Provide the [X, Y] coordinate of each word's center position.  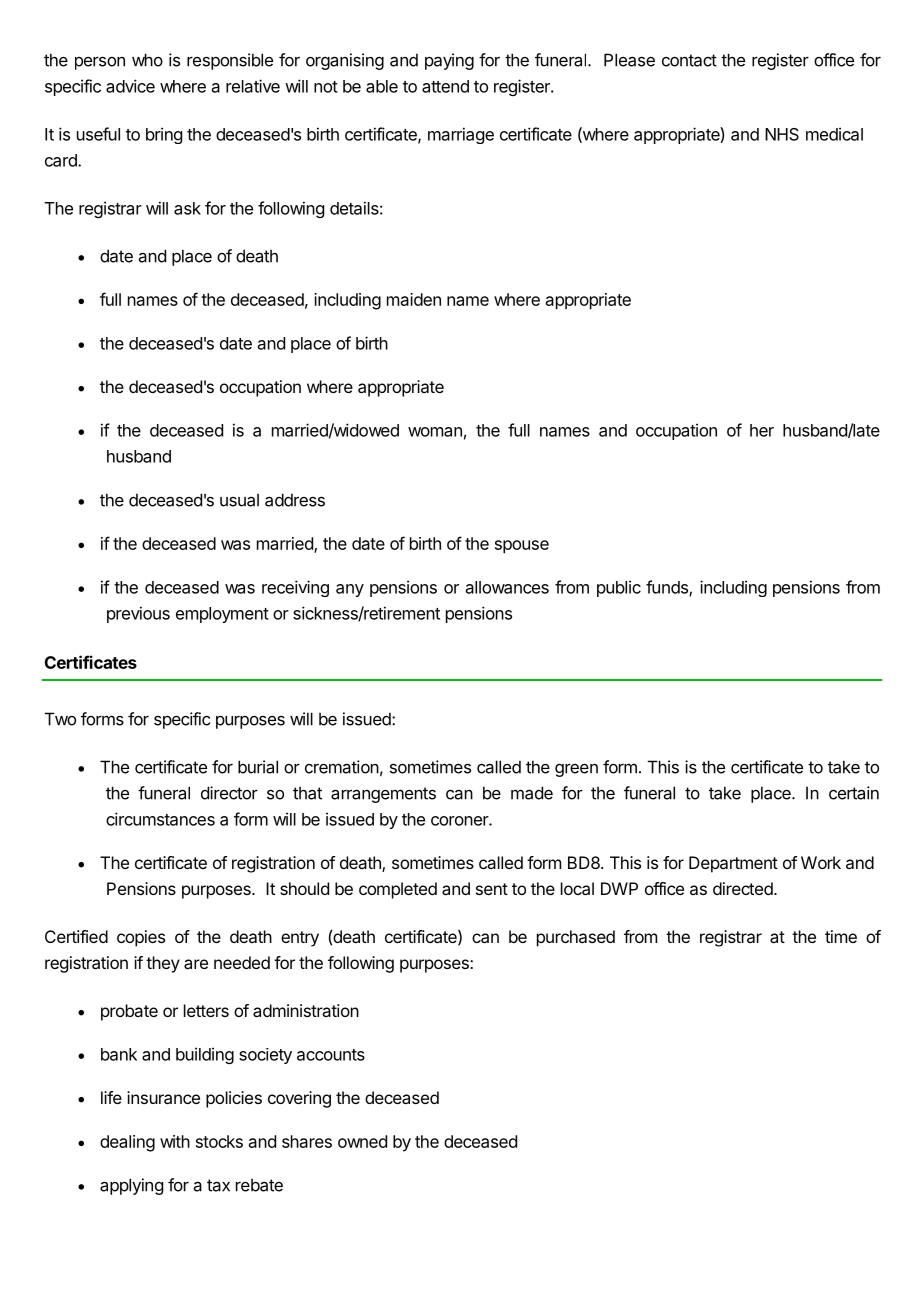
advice [130, 86]
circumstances [160, 819]
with [175, 1141]
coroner [460, 821]
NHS [782, 134]
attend [445, 86]
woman [435, 432]
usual [239, 500]
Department [733, 864]
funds [668, 588]
